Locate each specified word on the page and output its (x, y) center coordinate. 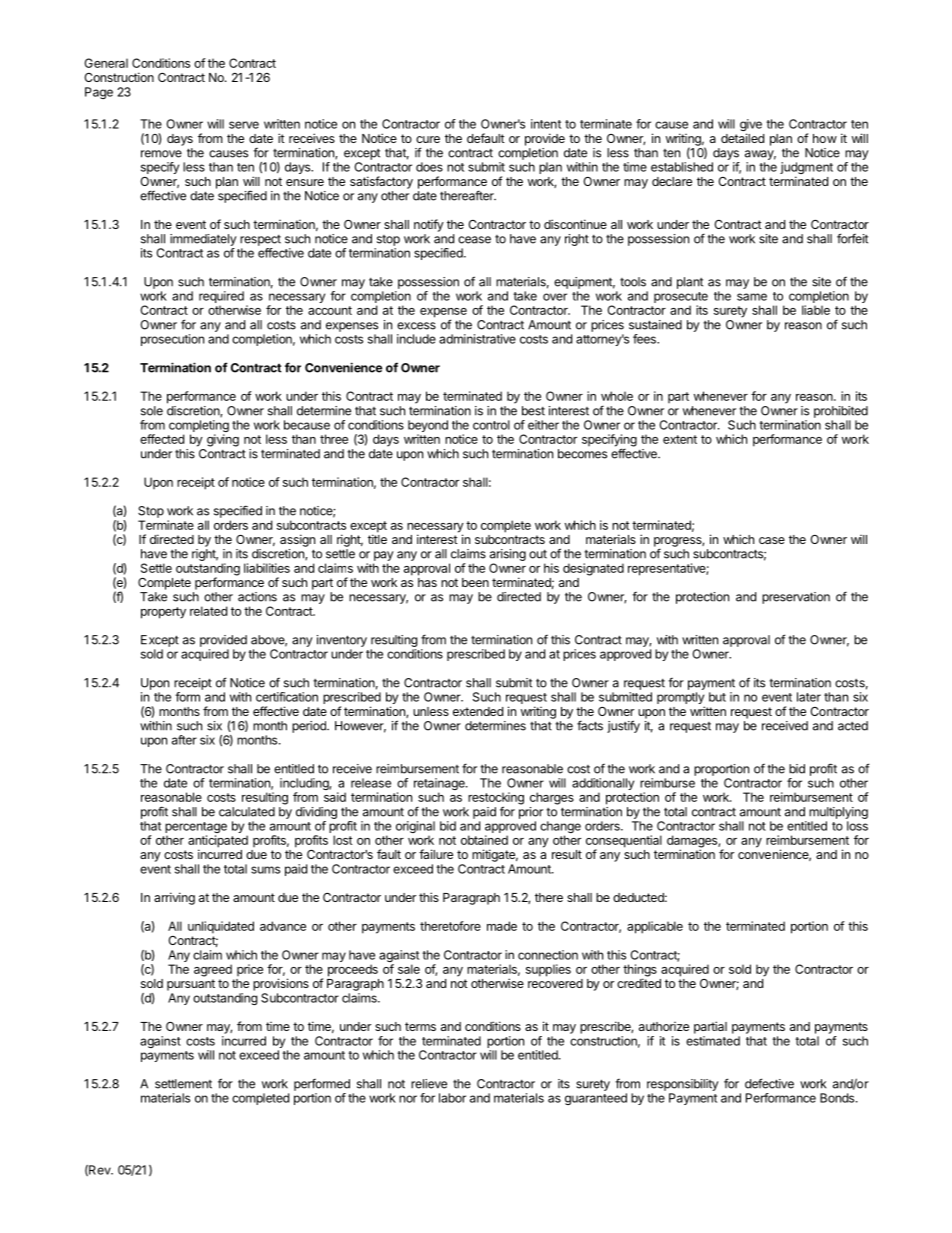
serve (244, 125)
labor (452, 1098)
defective (769, 1083)
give (751, 126)
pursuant (191, 985)
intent (546, 124)
